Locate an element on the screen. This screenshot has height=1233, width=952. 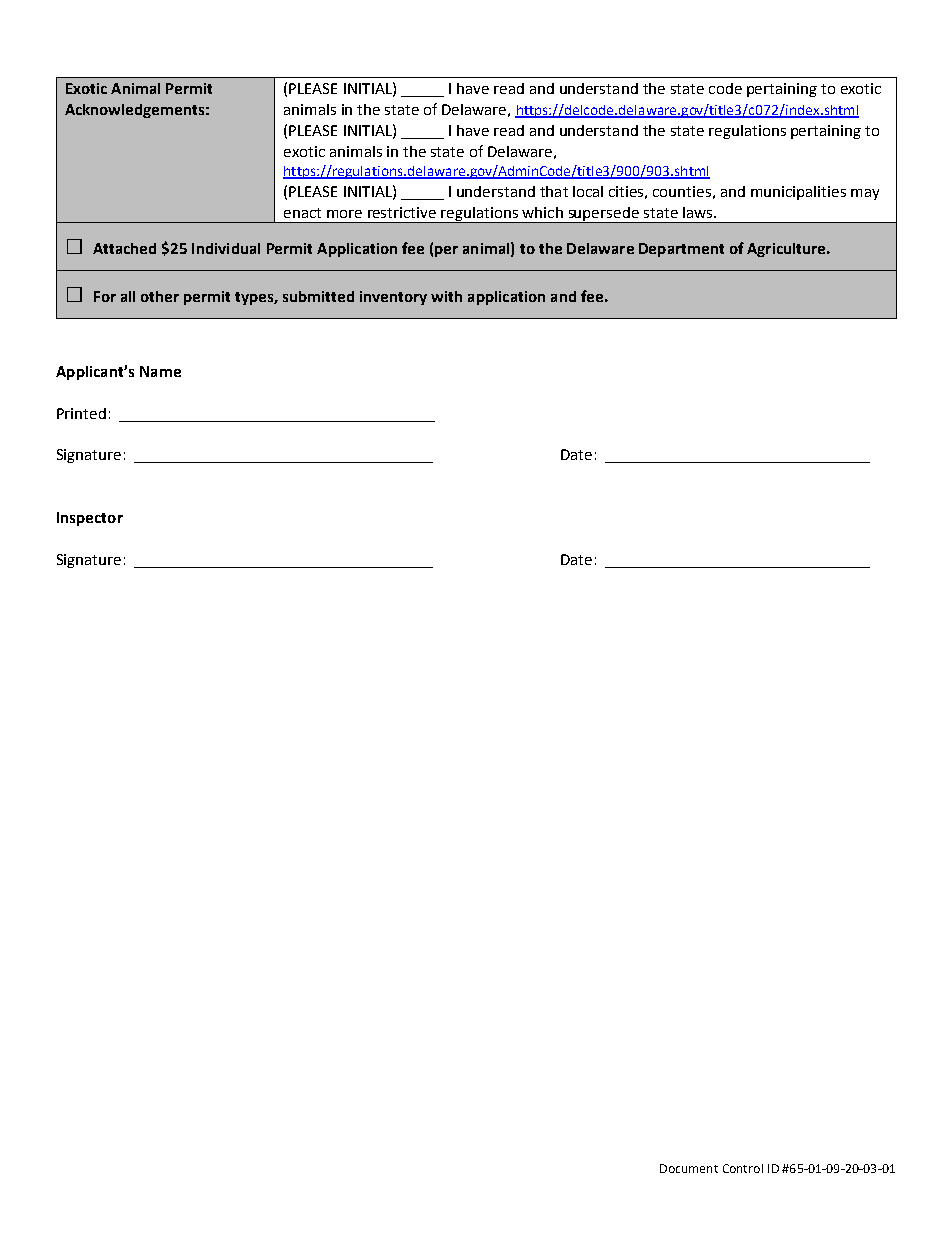
which is located at coordinates (542, 212).
